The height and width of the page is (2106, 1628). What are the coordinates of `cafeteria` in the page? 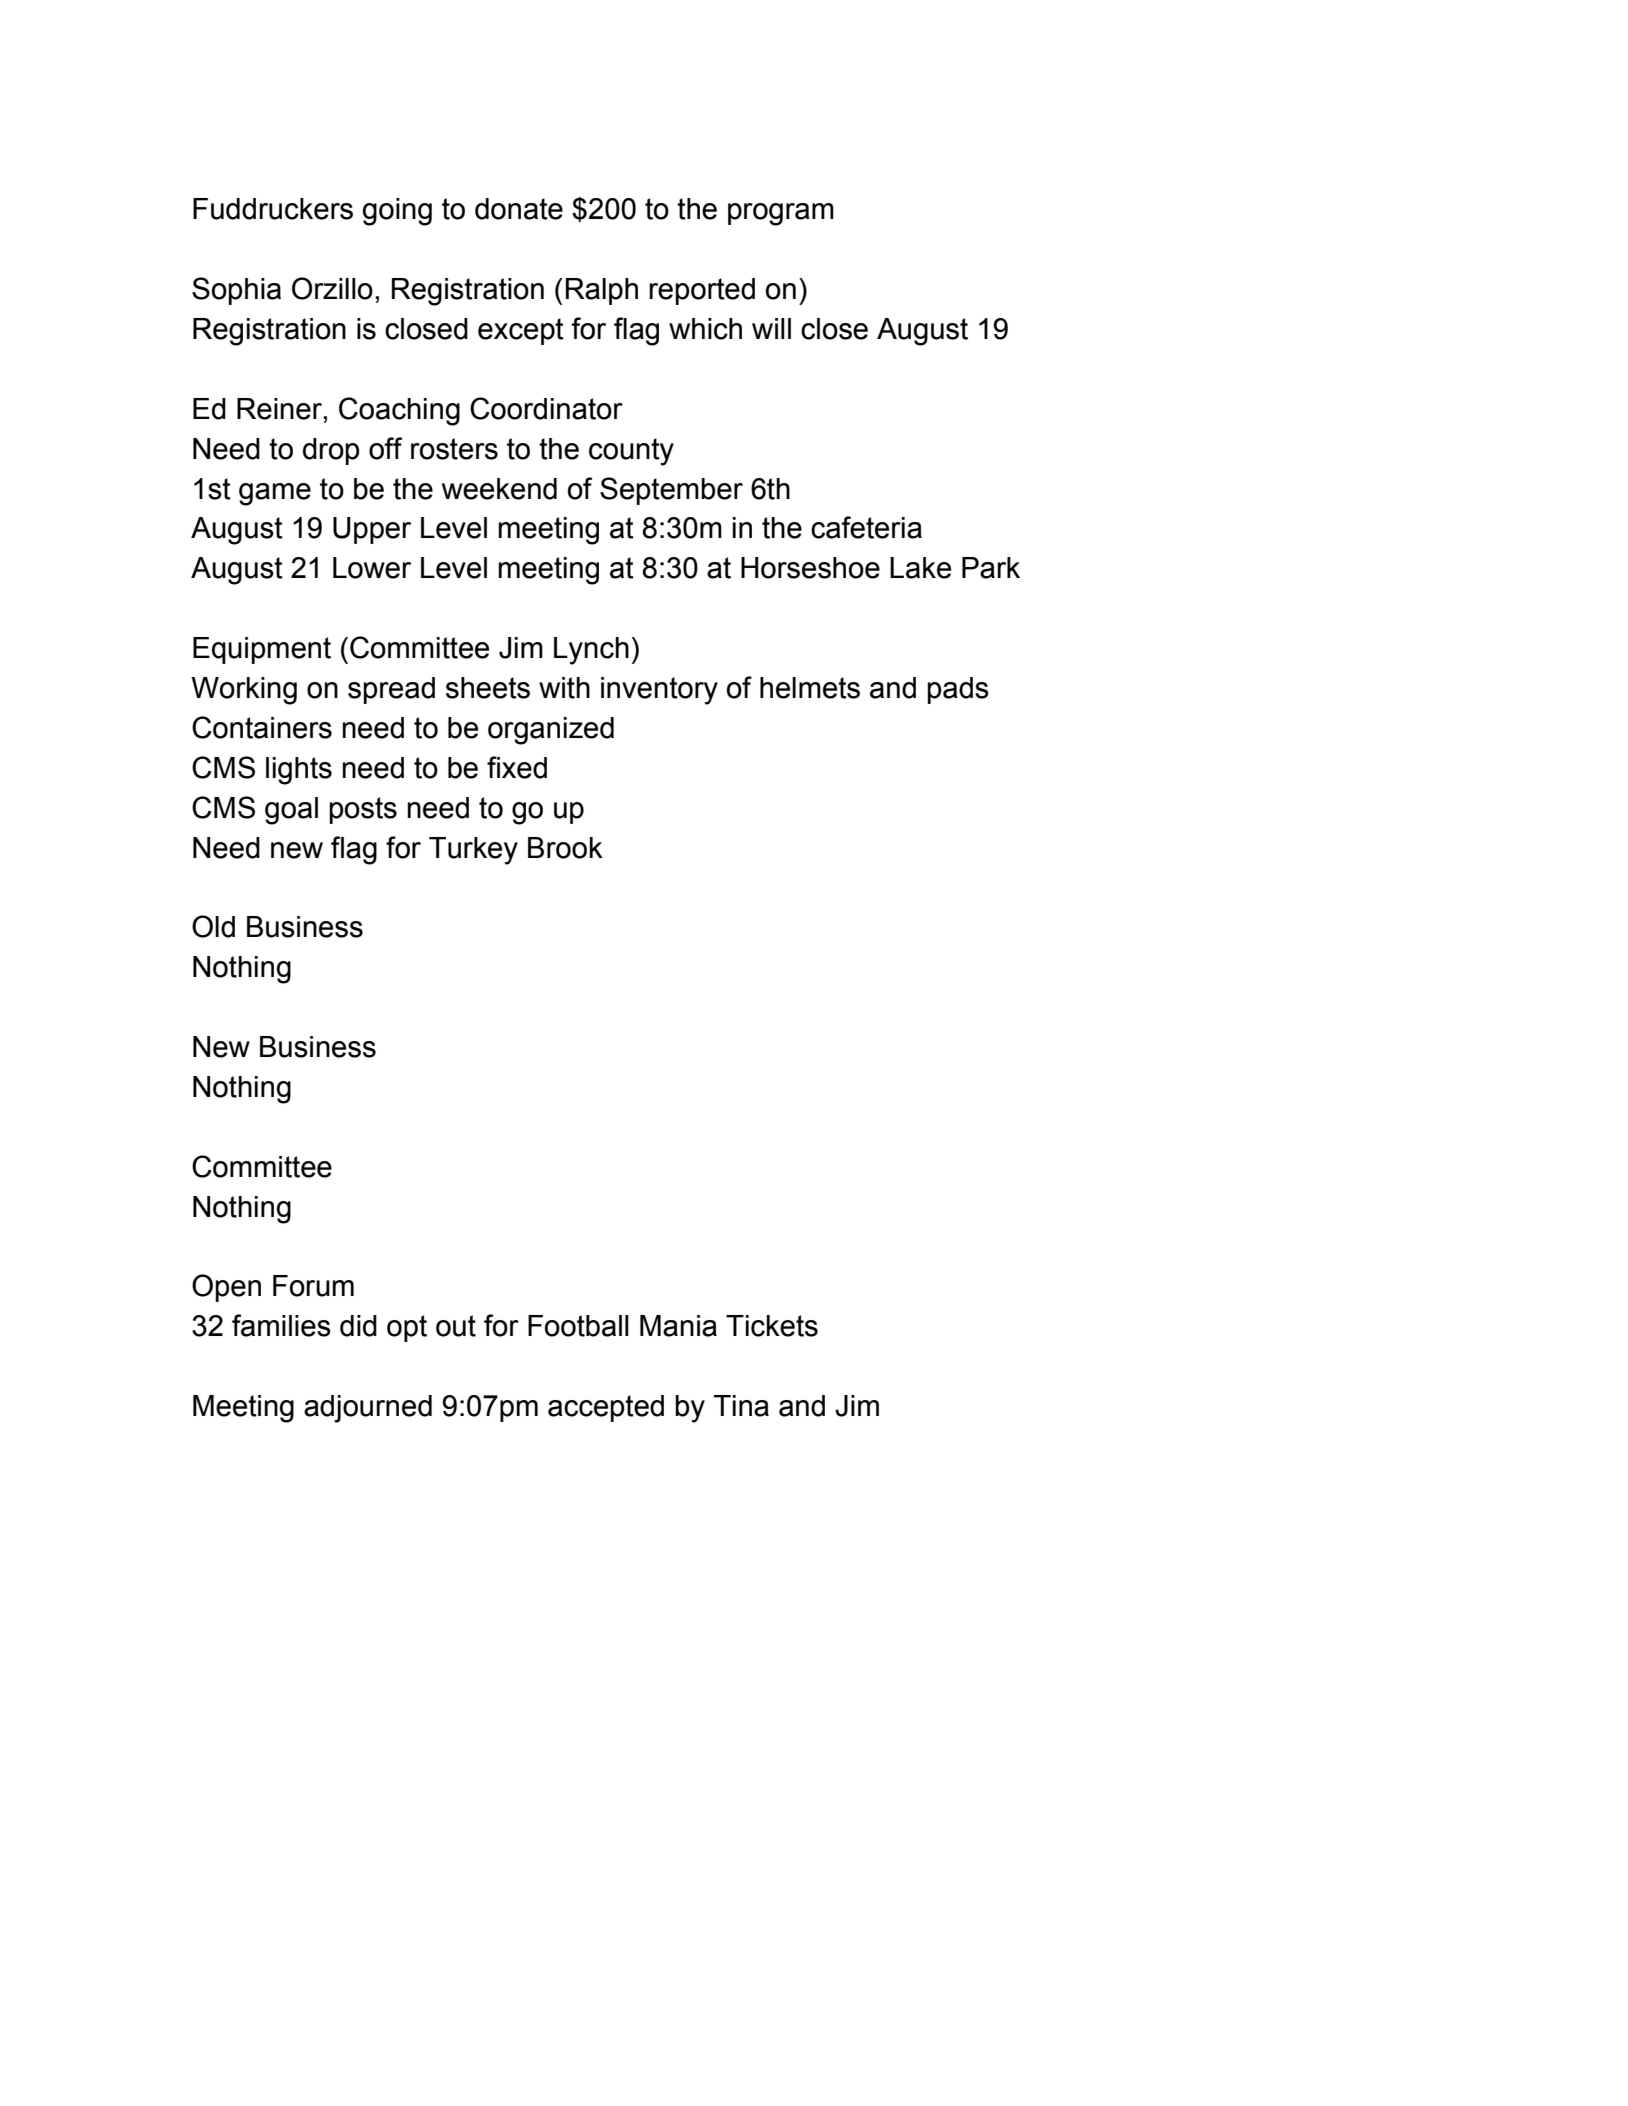 It's located at (866, 527).
